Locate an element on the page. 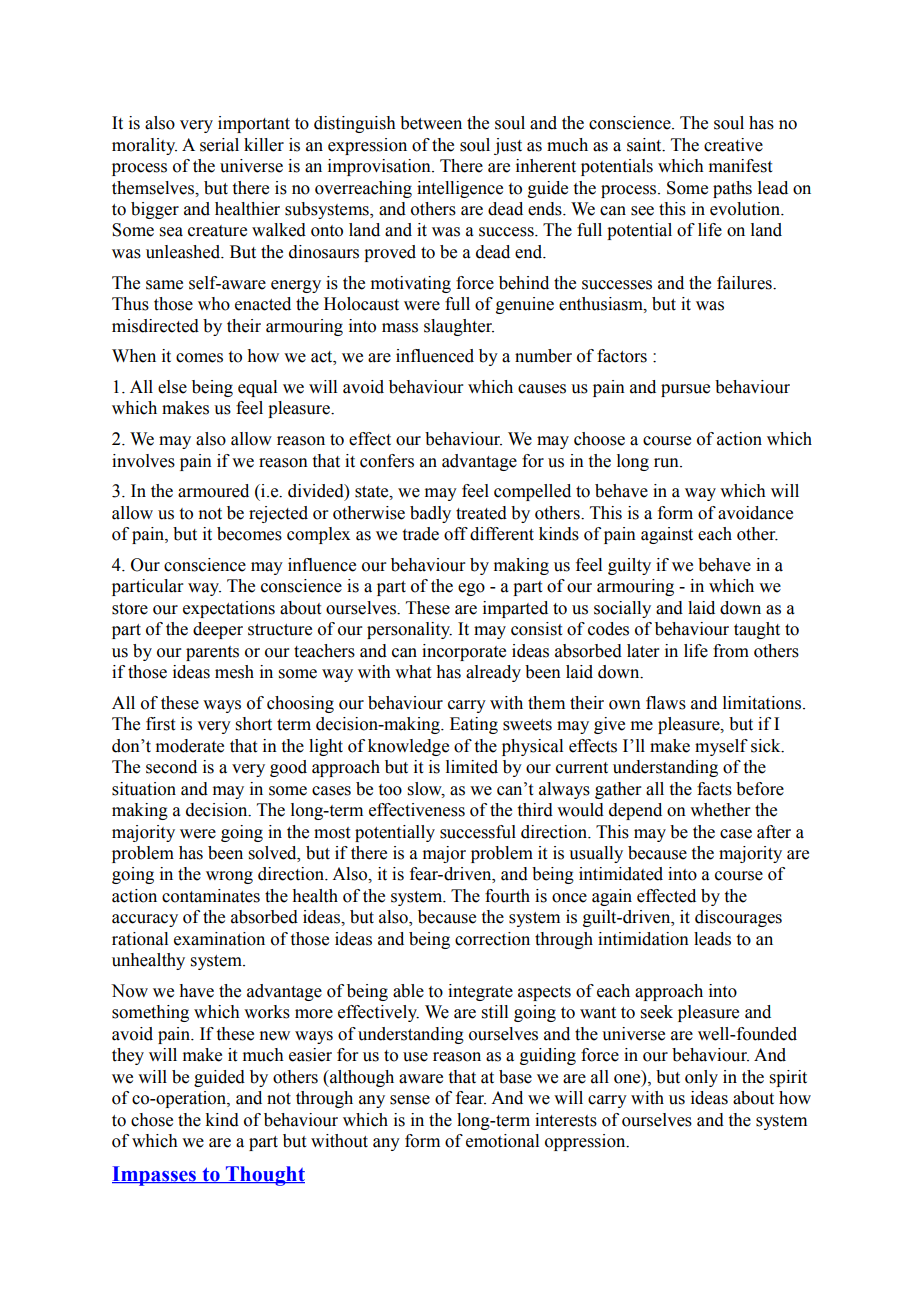 The height and width of the document is (1308, 924). moderate is located at coordinates (190, 746).
